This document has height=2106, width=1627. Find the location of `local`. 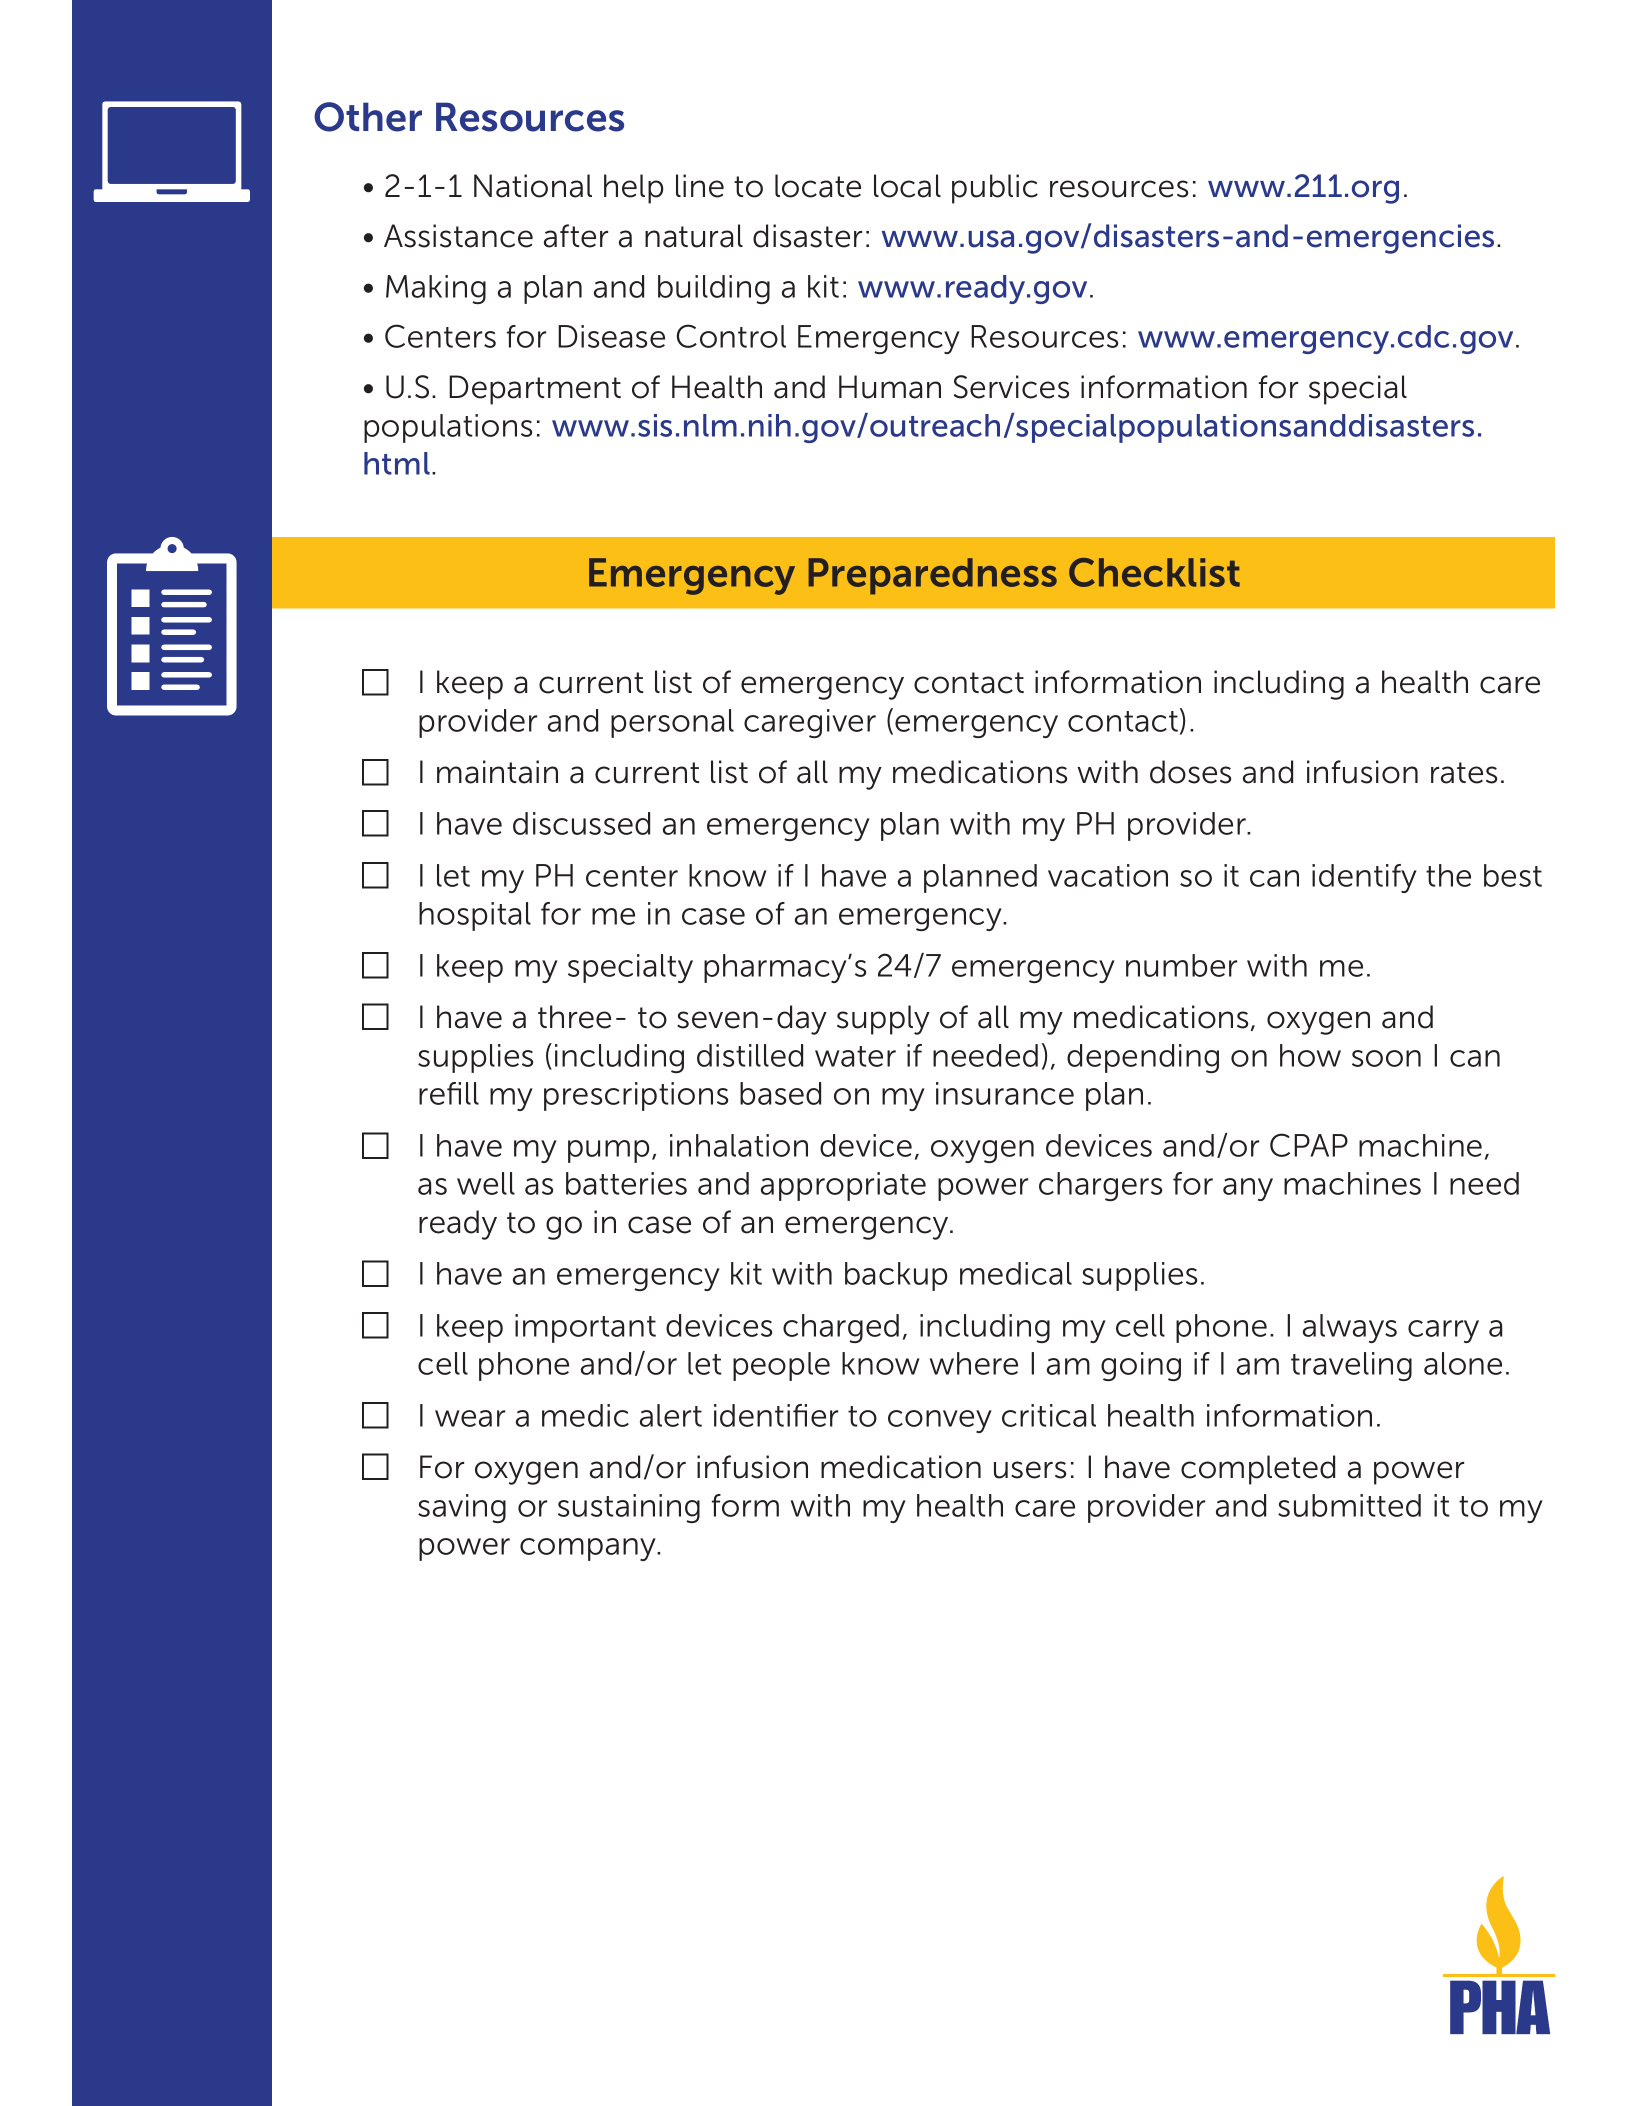

local is located at coordinates (907, 186).
